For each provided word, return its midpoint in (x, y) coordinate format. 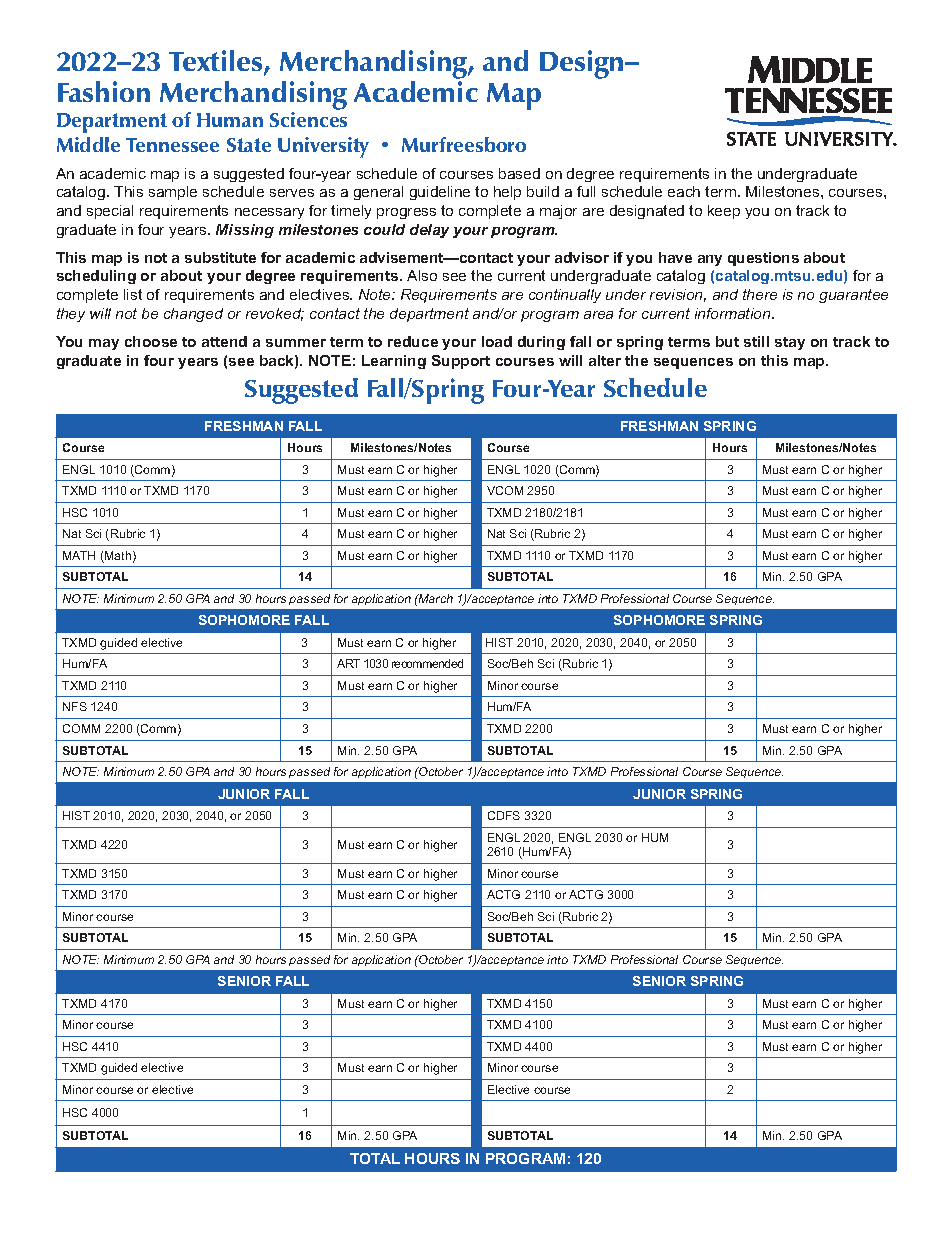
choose (151, 341)
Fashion (104, 91)
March (435, 598)
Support (461, 362)
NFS (75, 706)
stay (790, 343)
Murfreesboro (464, 144)
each (684, 191)
